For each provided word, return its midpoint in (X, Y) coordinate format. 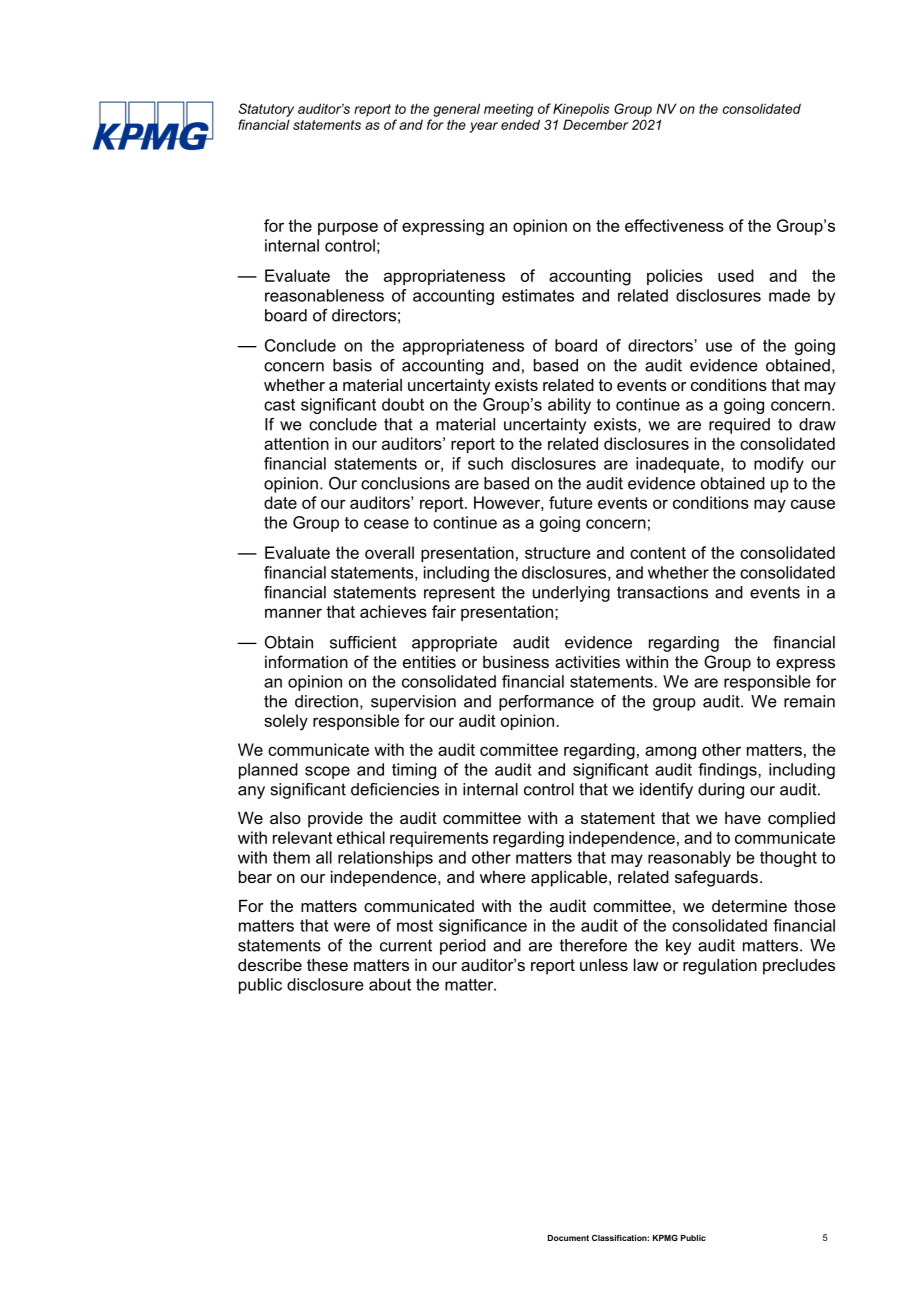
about (390, 984)
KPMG (665, 1237)
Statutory (266, 110)
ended (520, 124)
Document (568, 1238)
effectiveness (674, 225)
